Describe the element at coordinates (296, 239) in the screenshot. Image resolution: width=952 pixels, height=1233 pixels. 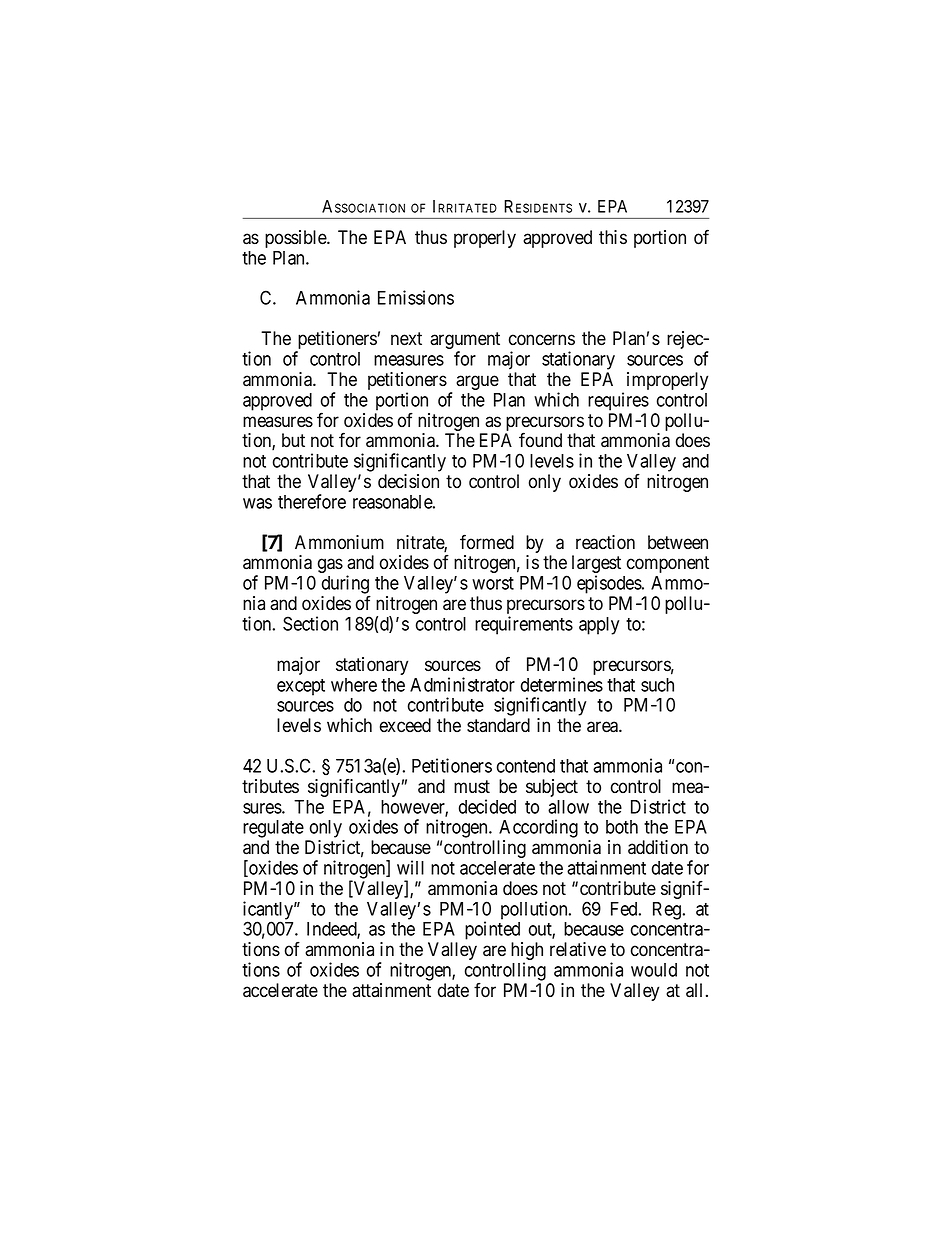
I see `possible` at that location.
